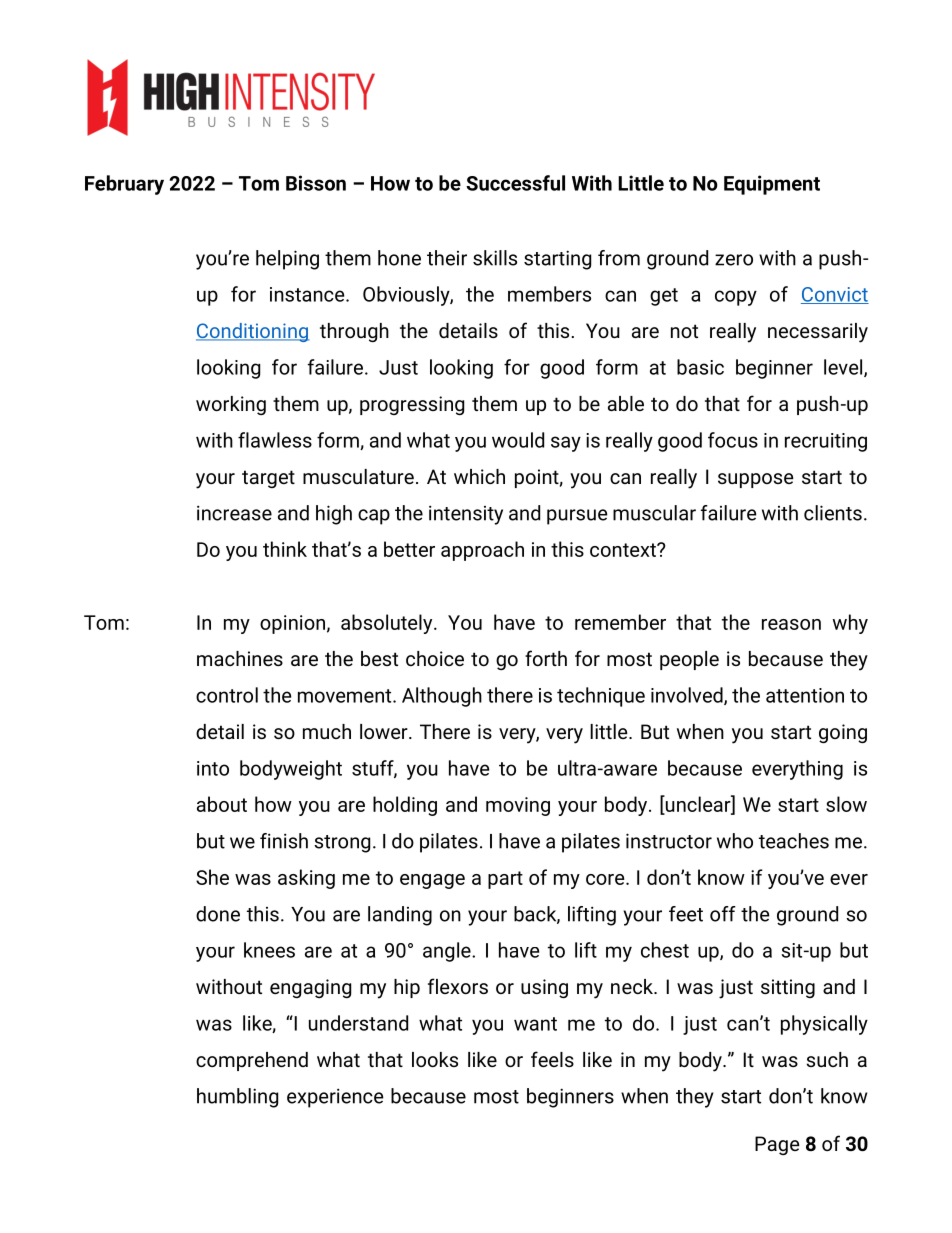  Describe the element at coordinates (482, 551) in the screenshot. I see `approach` at that location.
